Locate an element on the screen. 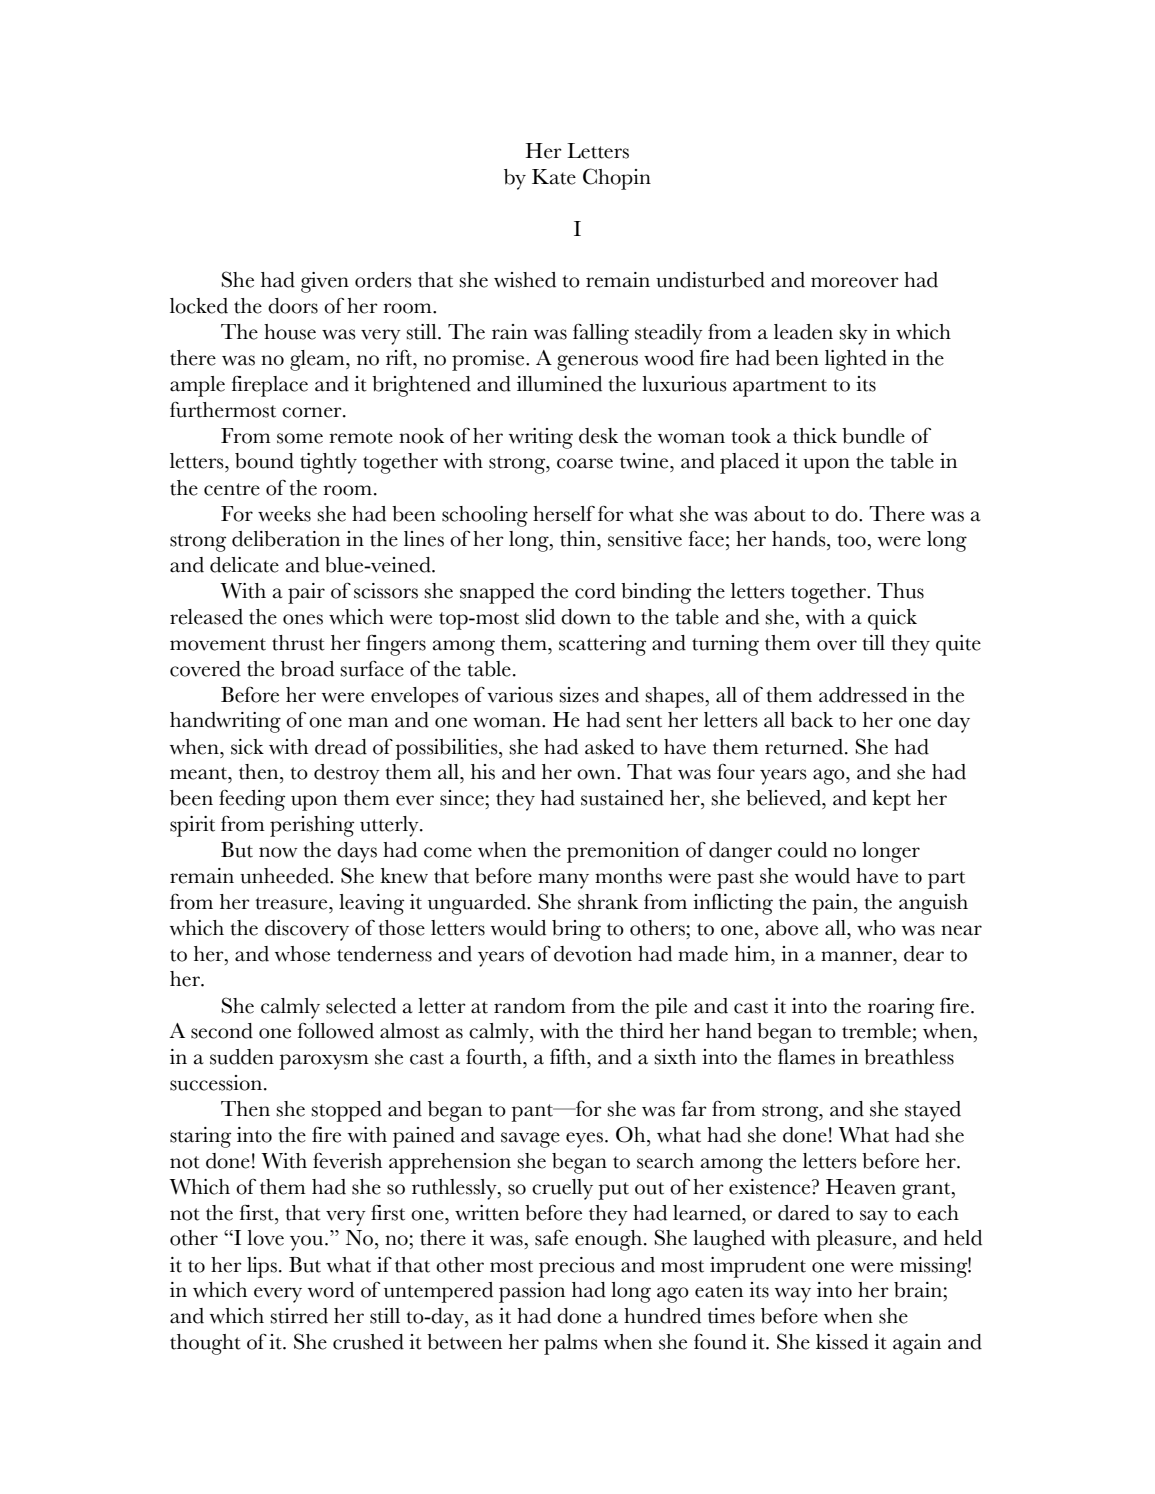 The image size is (1155, 1494). Kate is located at coordinates (554, 177).
